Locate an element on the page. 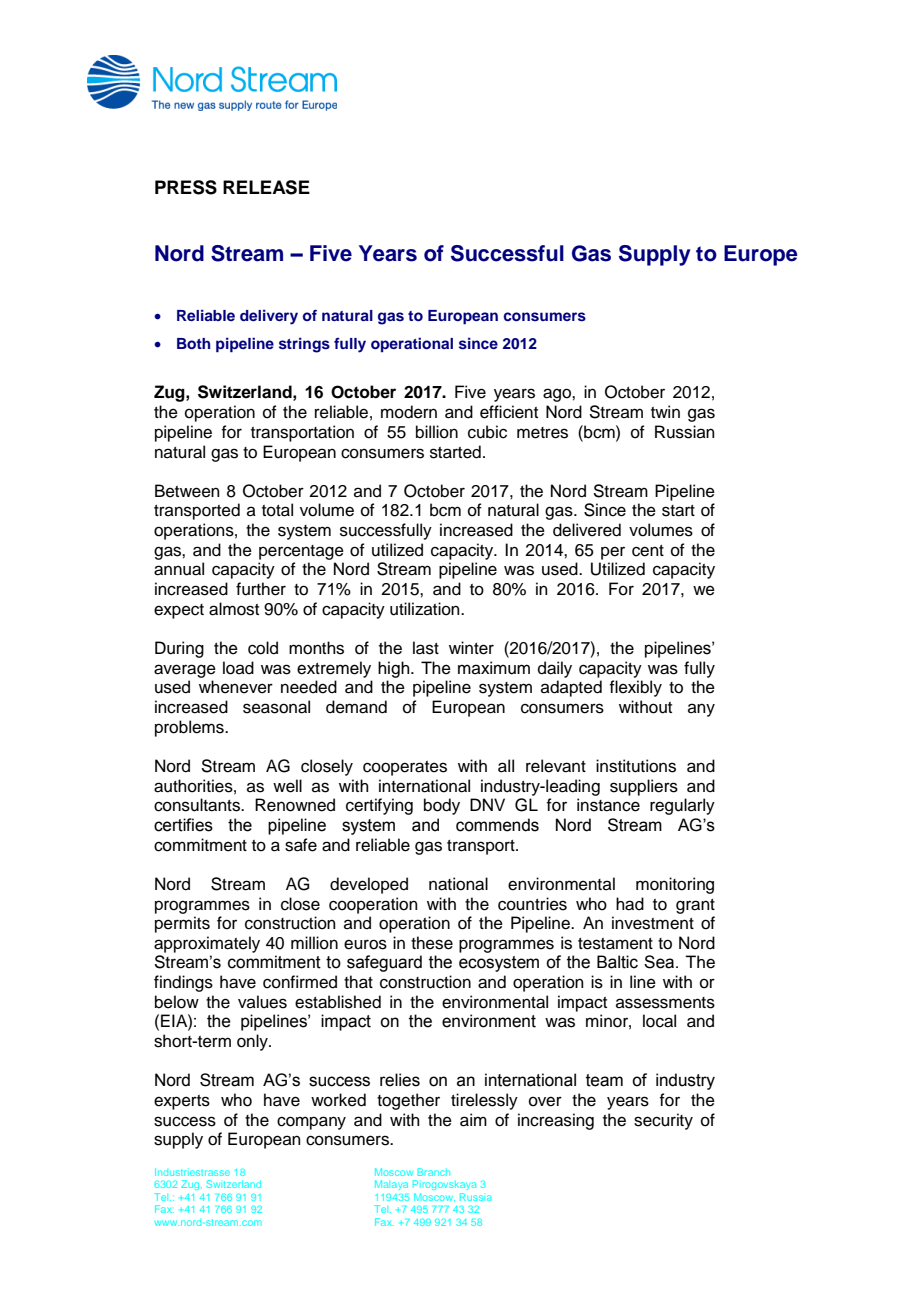 The width and height of the page is (924, 1308). experts is located at coordinates (182, 1102).
